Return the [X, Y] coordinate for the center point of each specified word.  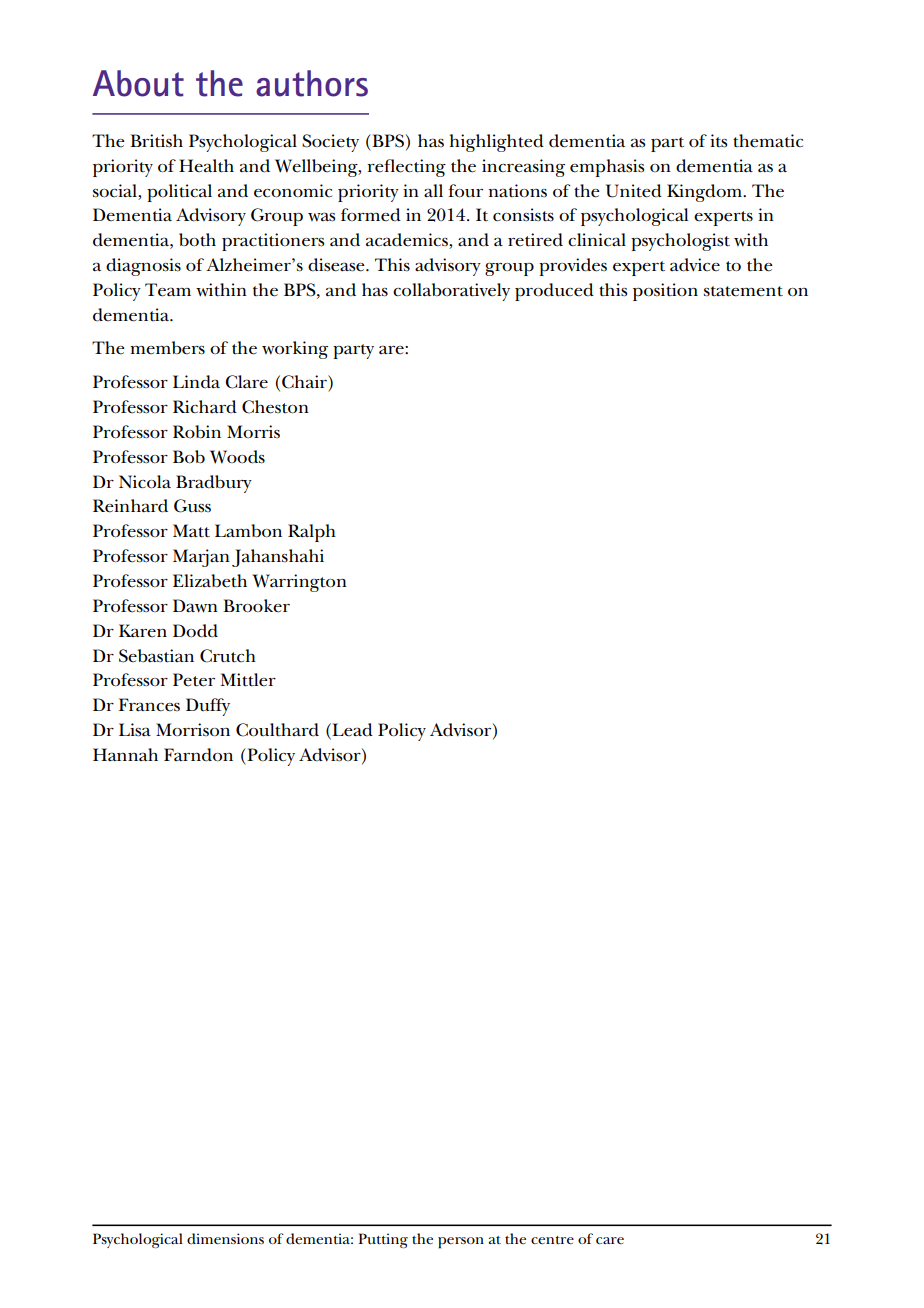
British [156, 141]
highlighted [497, 143]
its [718, 141]
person [461, 1243]
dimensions [225, 1238]
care [610, 1240]
